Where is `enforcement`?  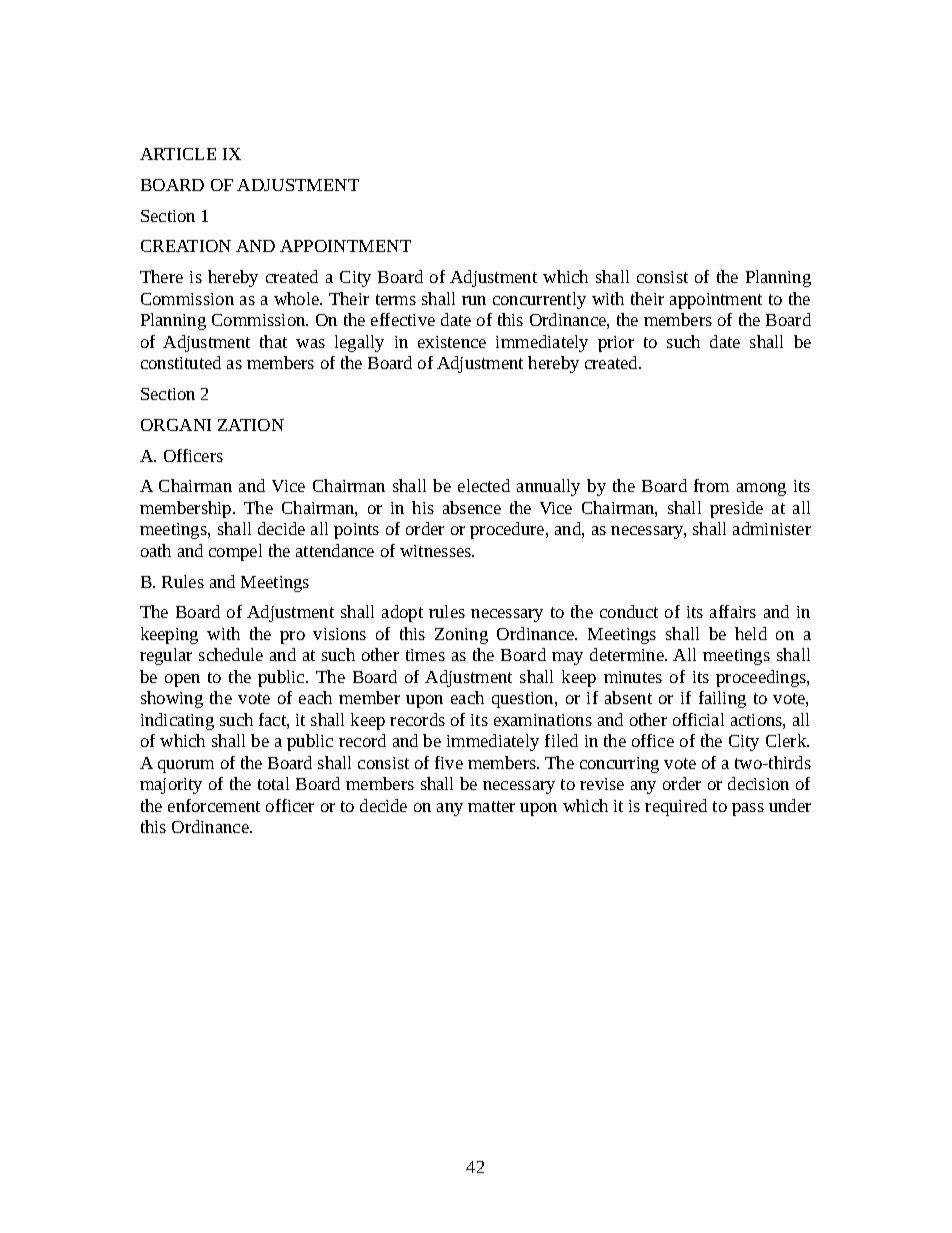 enforcement is located at coordinates (214, 805).
